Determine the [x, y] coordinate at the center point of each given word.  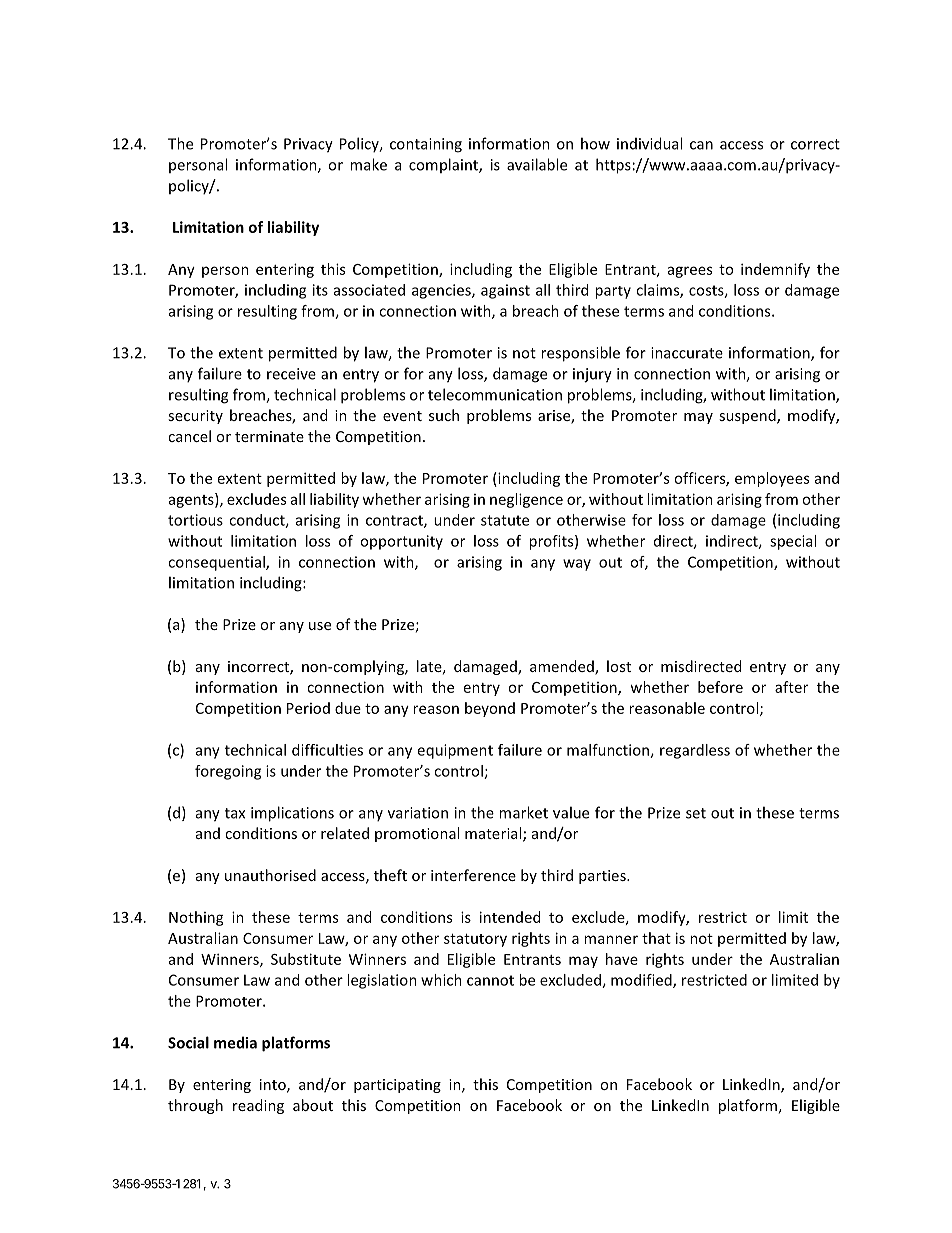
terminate [269, 436]
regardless [695, 751]
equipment [455, 751]
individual [649, 143]
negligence [526, 500]
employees [772, 479]
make [368, 164]
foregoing [228, 772]
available [537, 164]
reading [258, 1106]
